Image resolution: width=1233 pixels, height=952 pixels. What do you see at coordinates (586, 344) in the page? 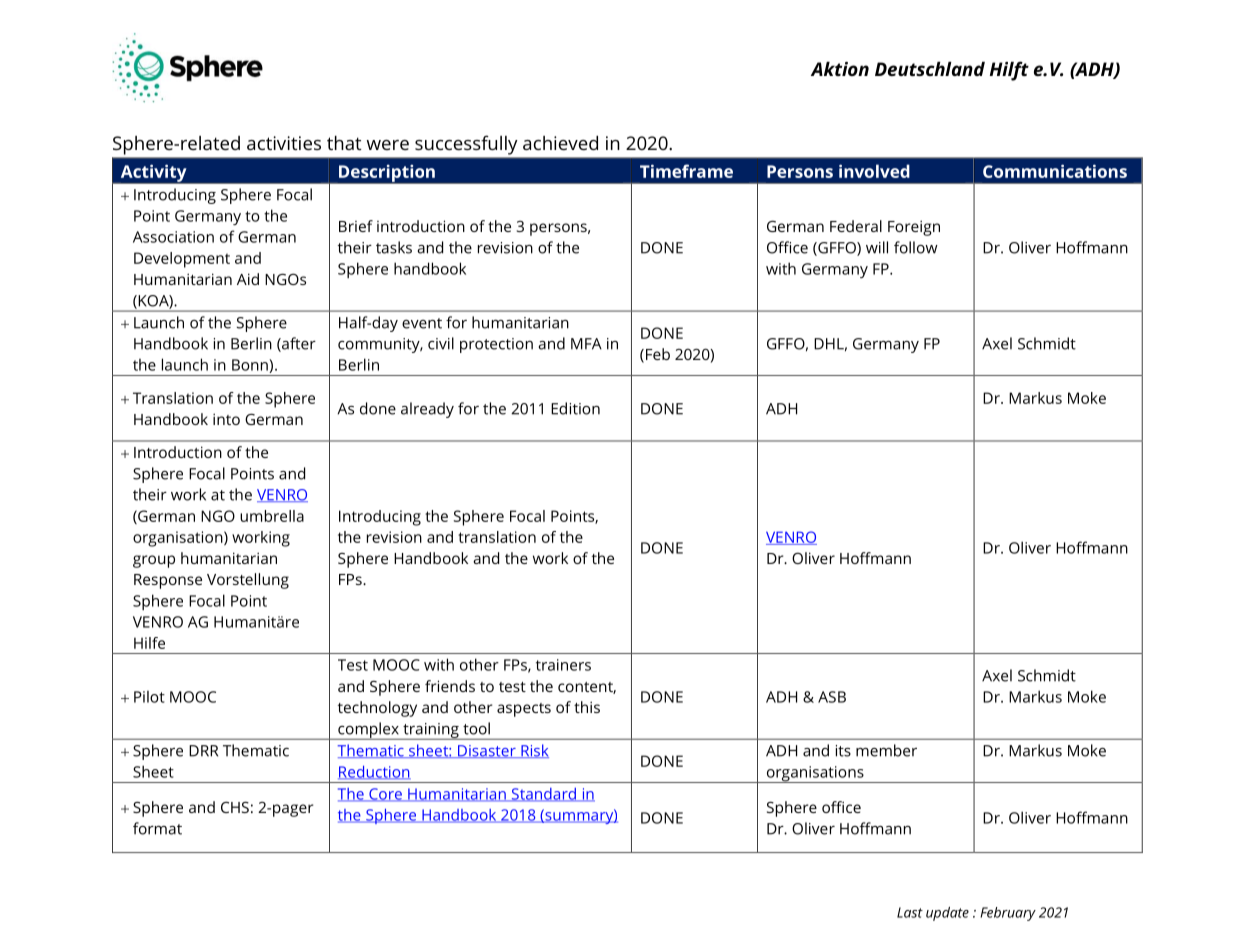
I see `MFA` at bounding box center [586, 344].
